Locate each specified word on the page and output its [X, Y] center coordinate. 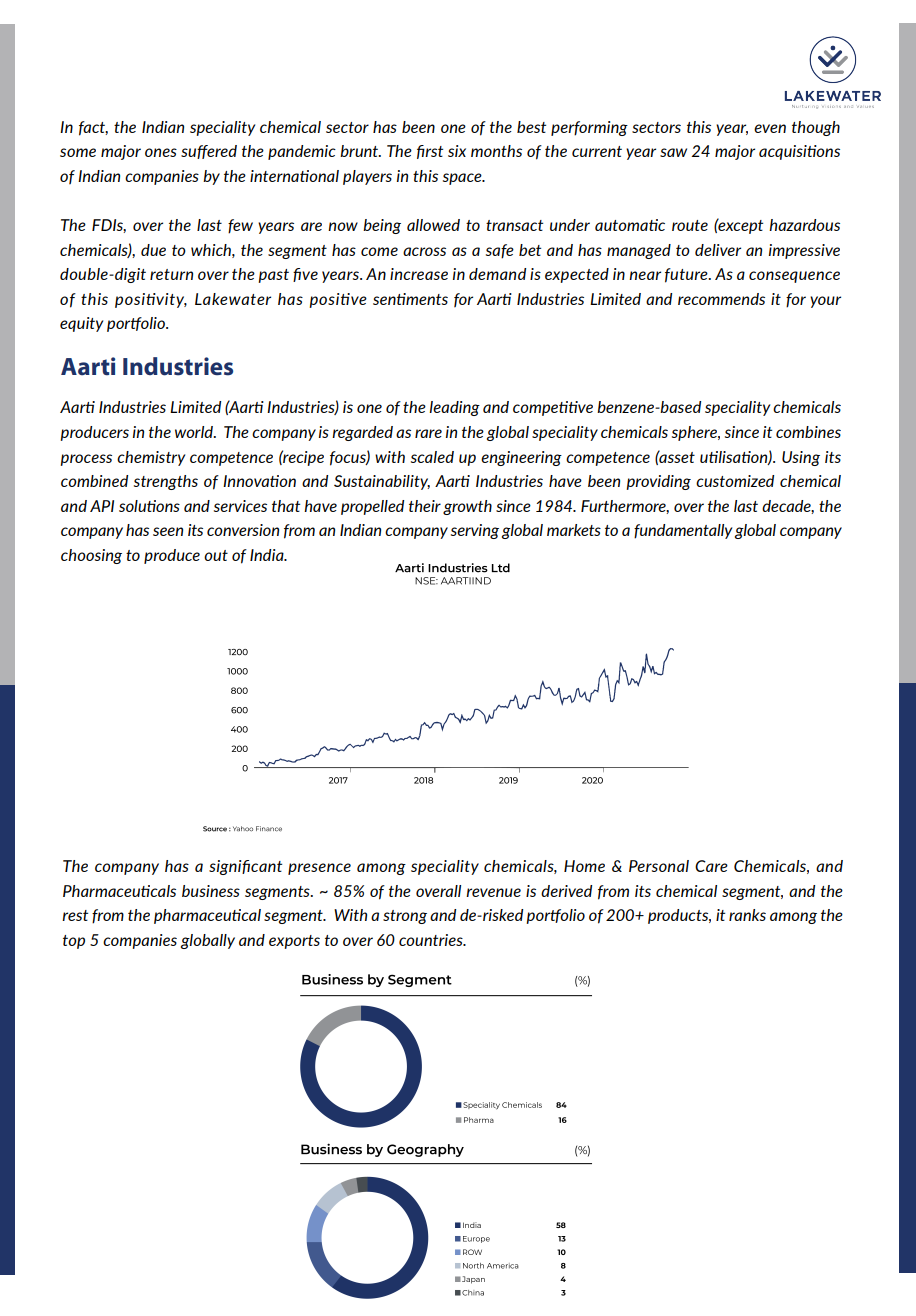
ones [161, 152]
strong [405, 917]
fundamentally [683, 531]
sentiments [410, 299]
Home [584, 866]
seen [168, 531]
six [457, 151]
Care [711, 866]
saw [673, 152]
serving [475, 531]
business [211, 891]
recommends [721, 299]
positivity [151, 300]
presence [319, 869]
